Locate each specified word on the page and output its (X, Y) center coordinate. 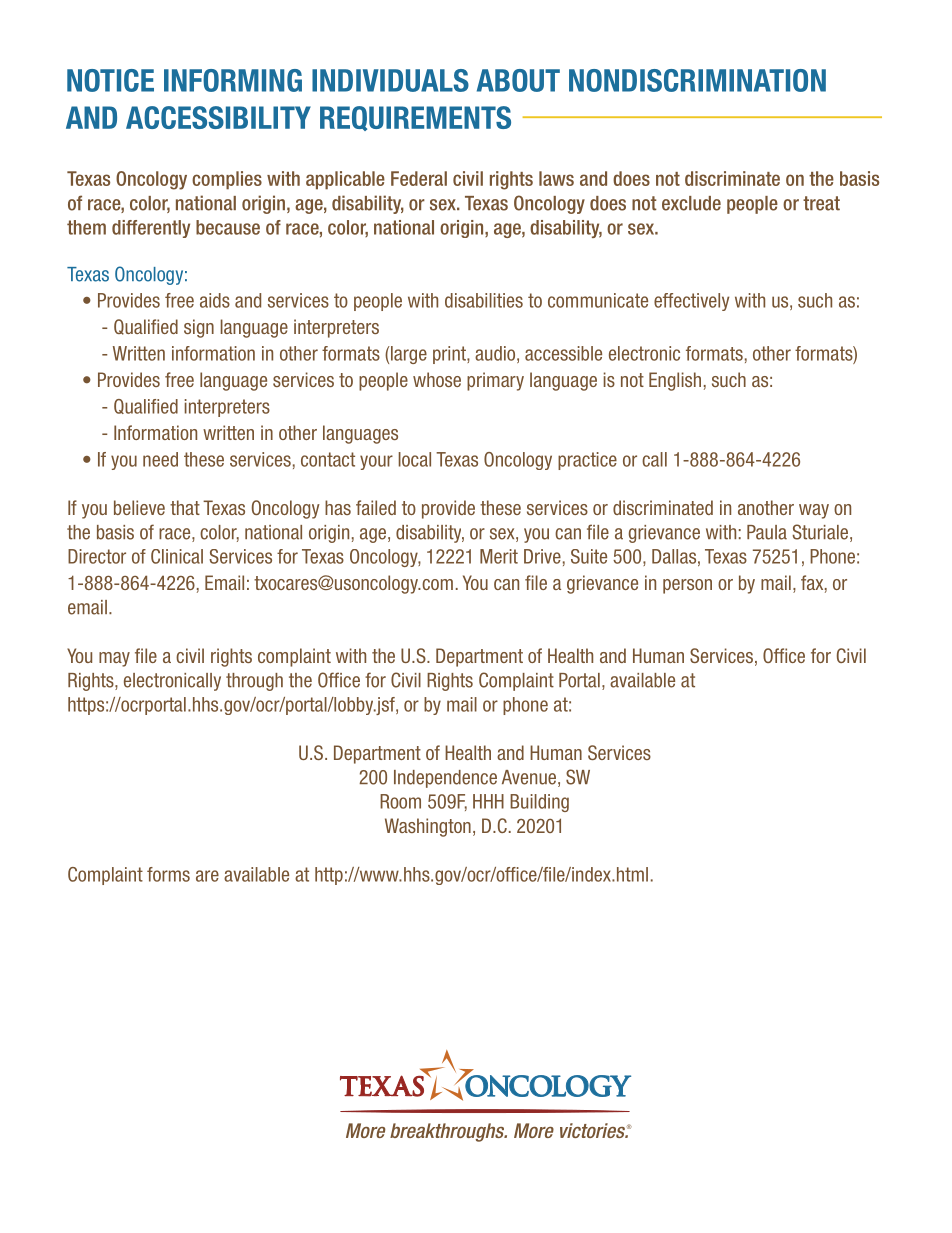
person (687, 586)
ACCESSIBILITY (218, 117)
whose (437, 379)
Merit (499, 556)
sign (199, 328)
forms (168, 874)
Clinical (177, 556)
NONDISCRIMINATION (697, 80)
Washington (428, 827)
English (675, 381)
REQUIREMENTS (415, 118)
